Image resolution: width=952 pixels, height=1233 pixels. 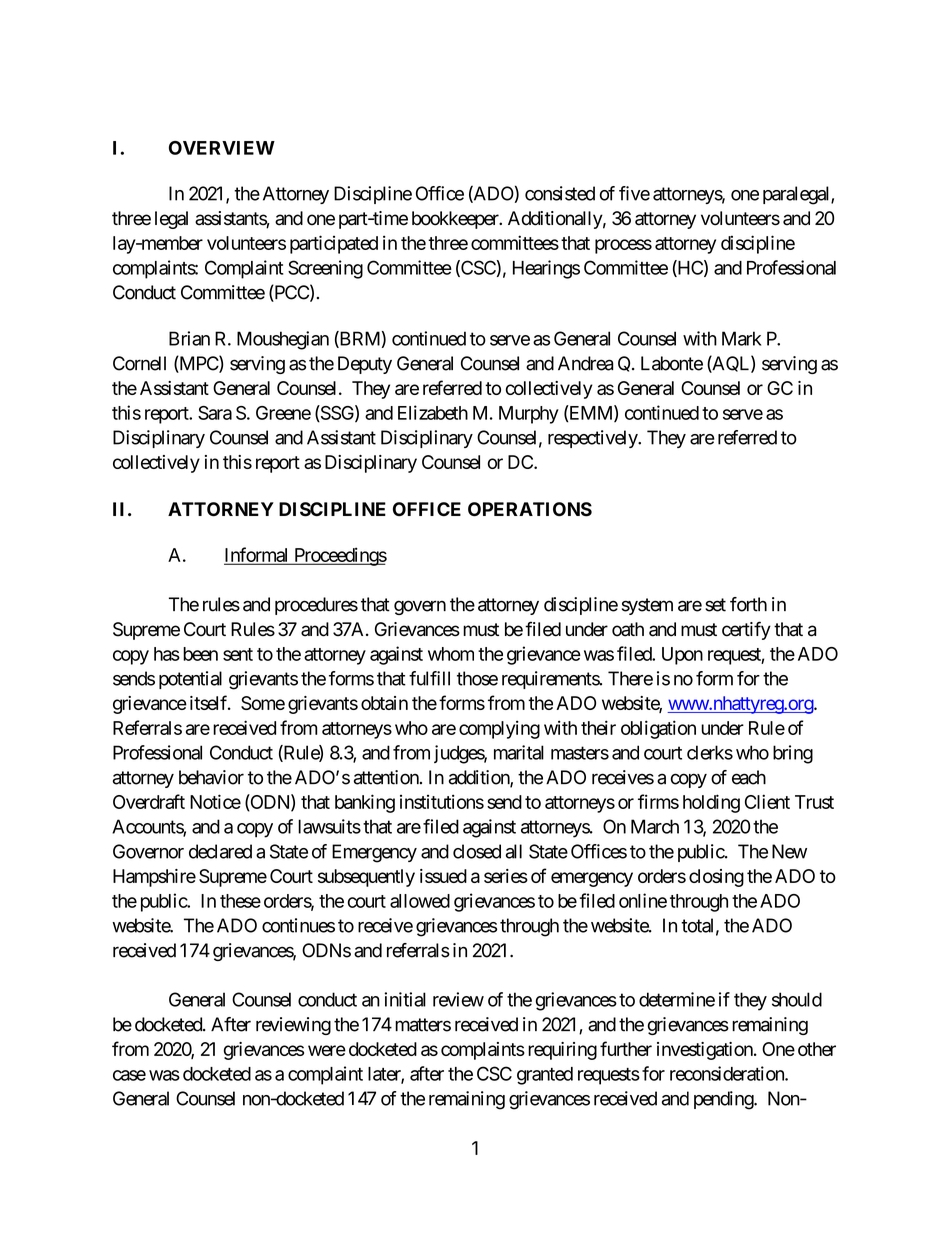 I want to click on marital, so click(x=519, y=752).
